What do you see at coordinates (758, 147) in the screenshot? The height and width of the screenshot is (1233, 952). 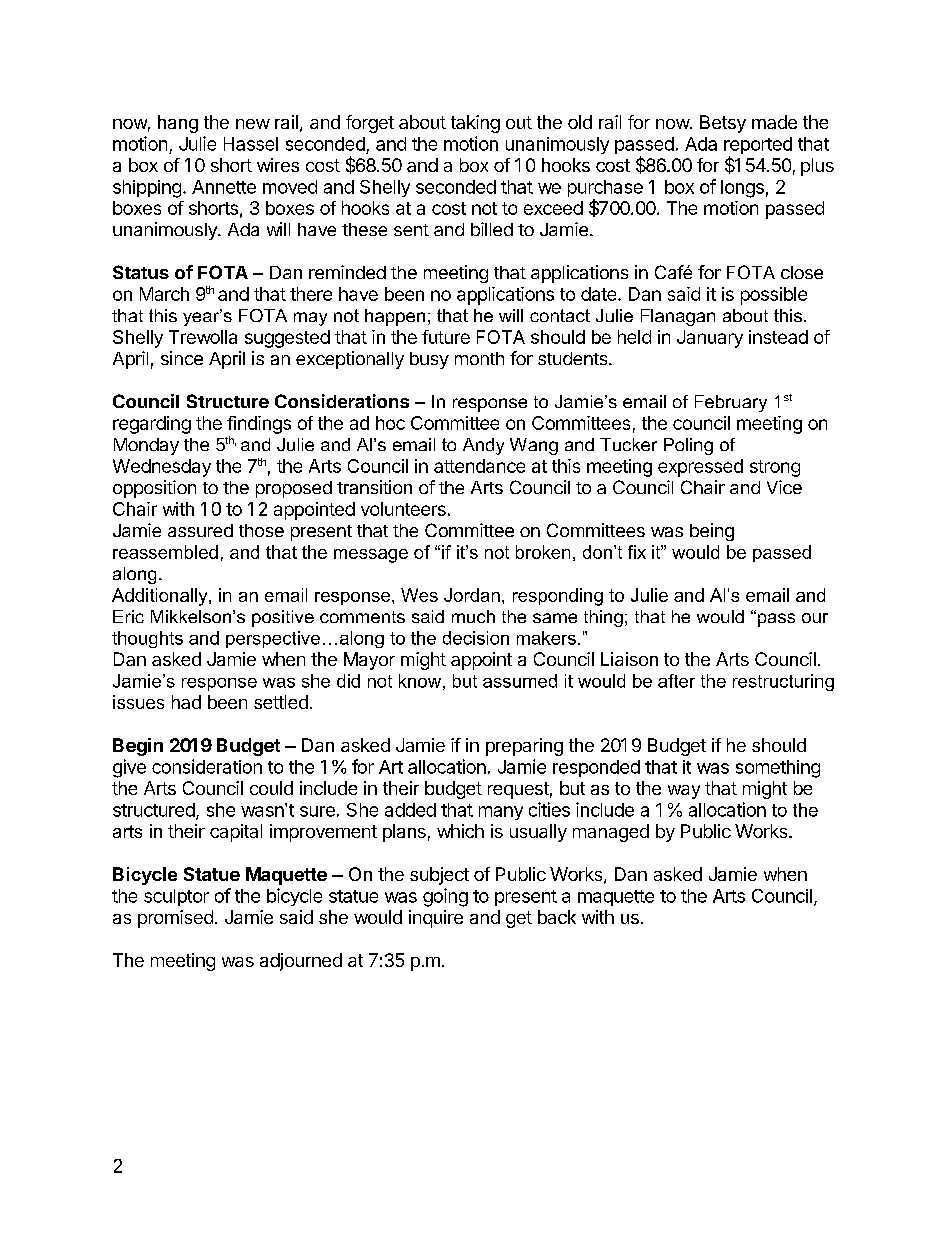 I see `reported` at bounding box center [758, 147].
